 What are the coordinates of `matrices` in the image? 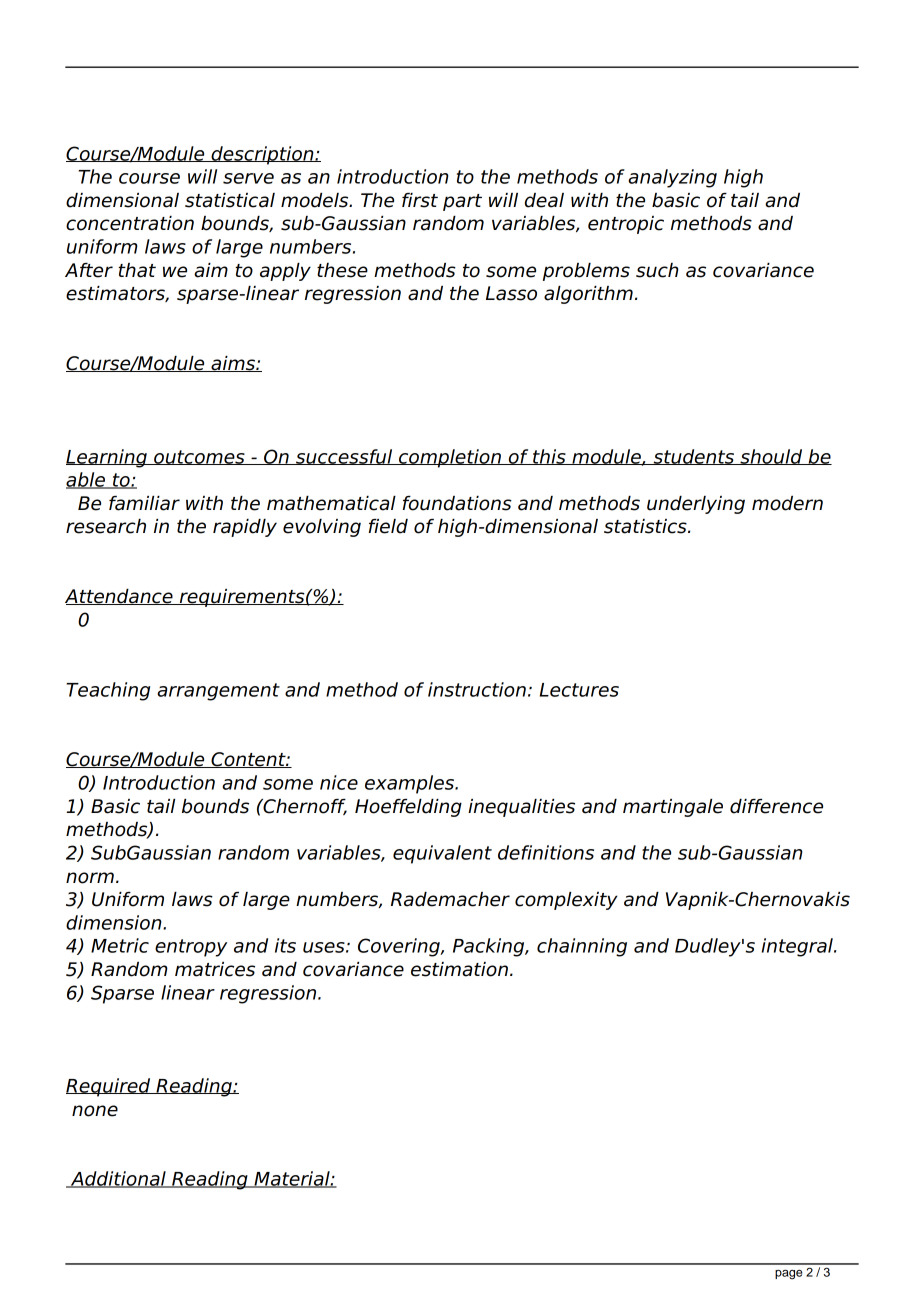 It's located at (215, 969).
